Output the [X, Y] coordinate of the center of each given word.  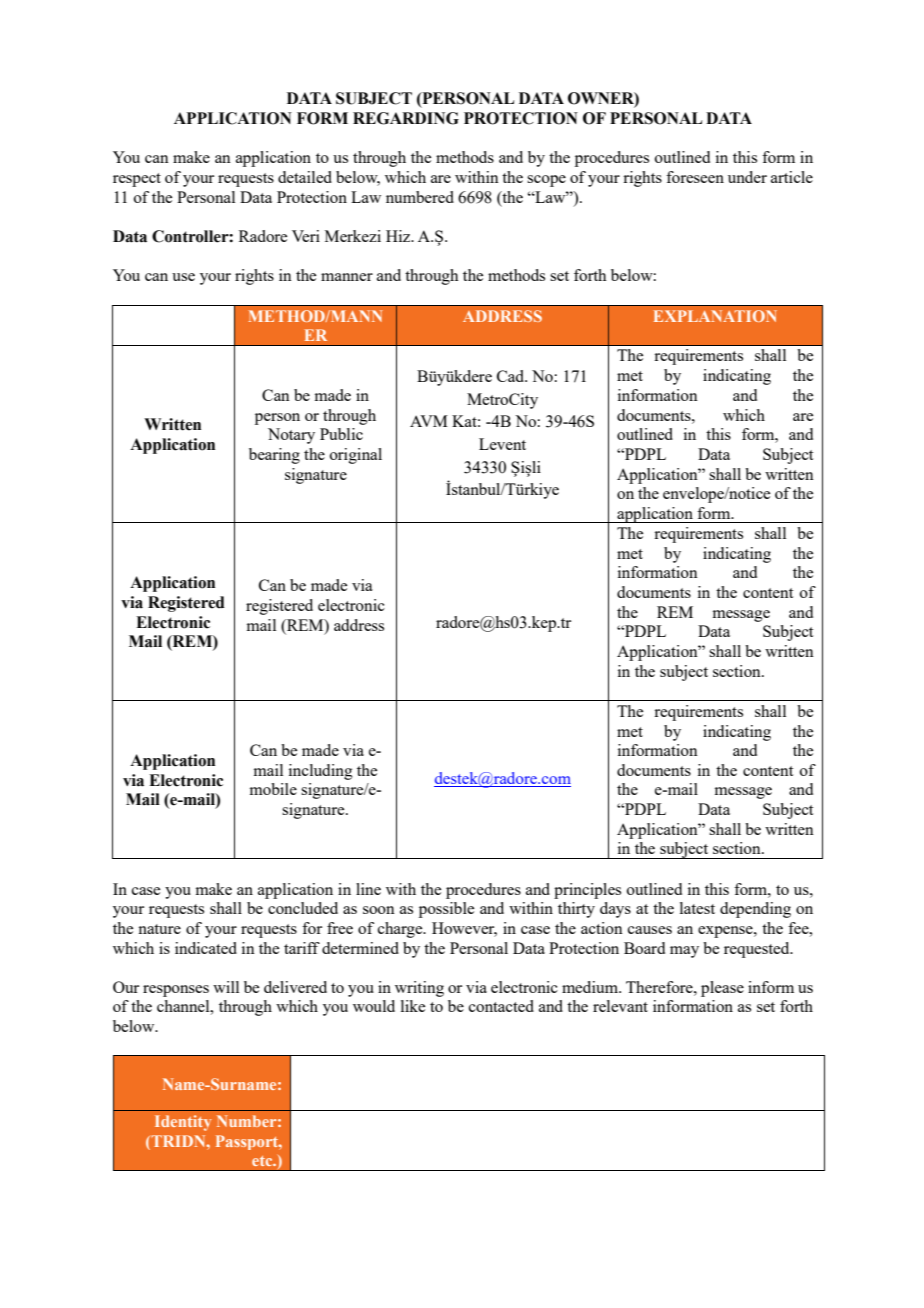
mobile [273, 789]
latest [697, 908]
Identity [183, 1123]
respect [137, 180]
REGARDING [406, 118]
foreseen [695, 177]
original [356, 456]
